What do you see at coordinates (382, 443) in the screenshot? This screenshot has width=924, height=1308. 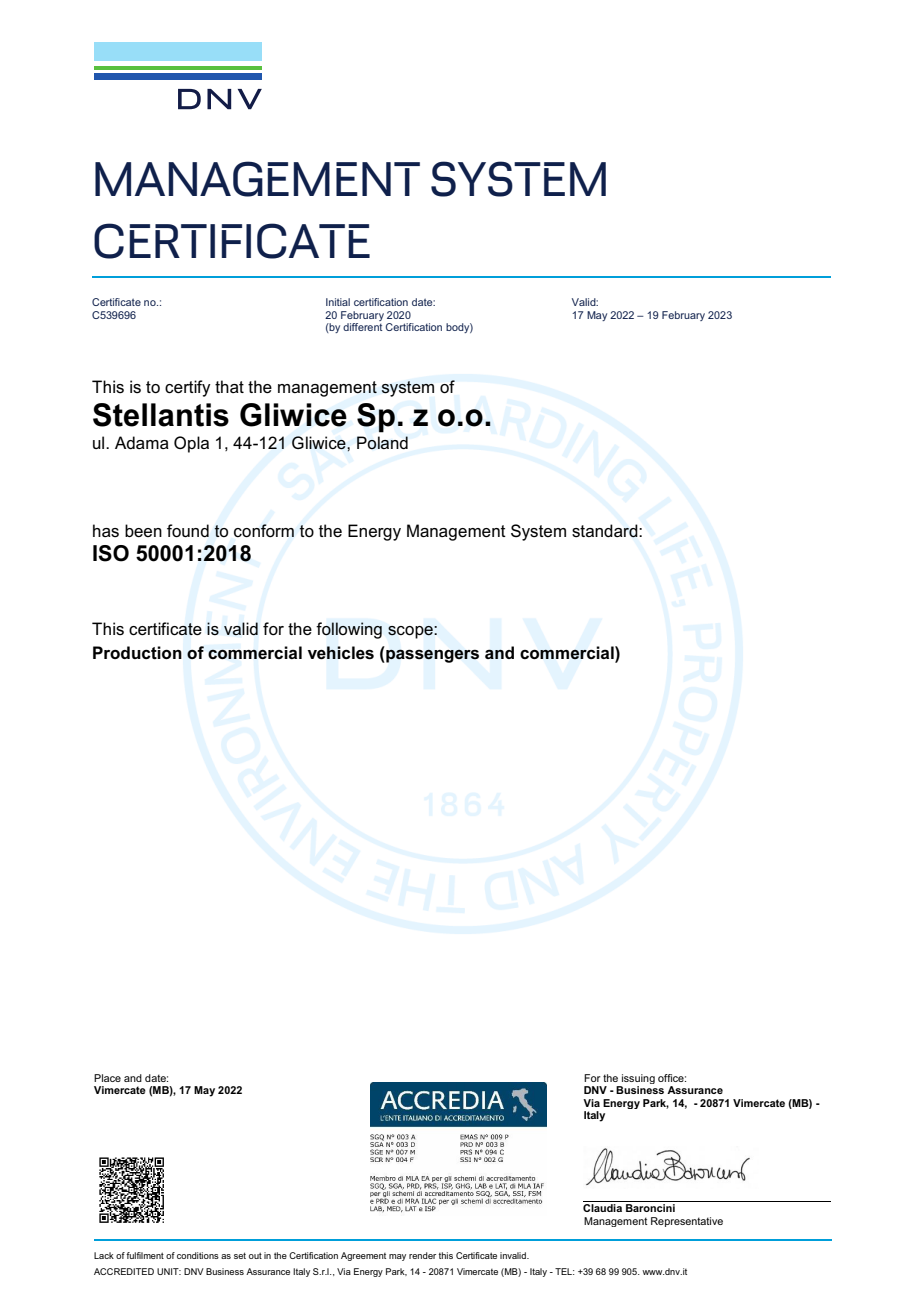 I see `Poland` at bounding box center [382, 443].
